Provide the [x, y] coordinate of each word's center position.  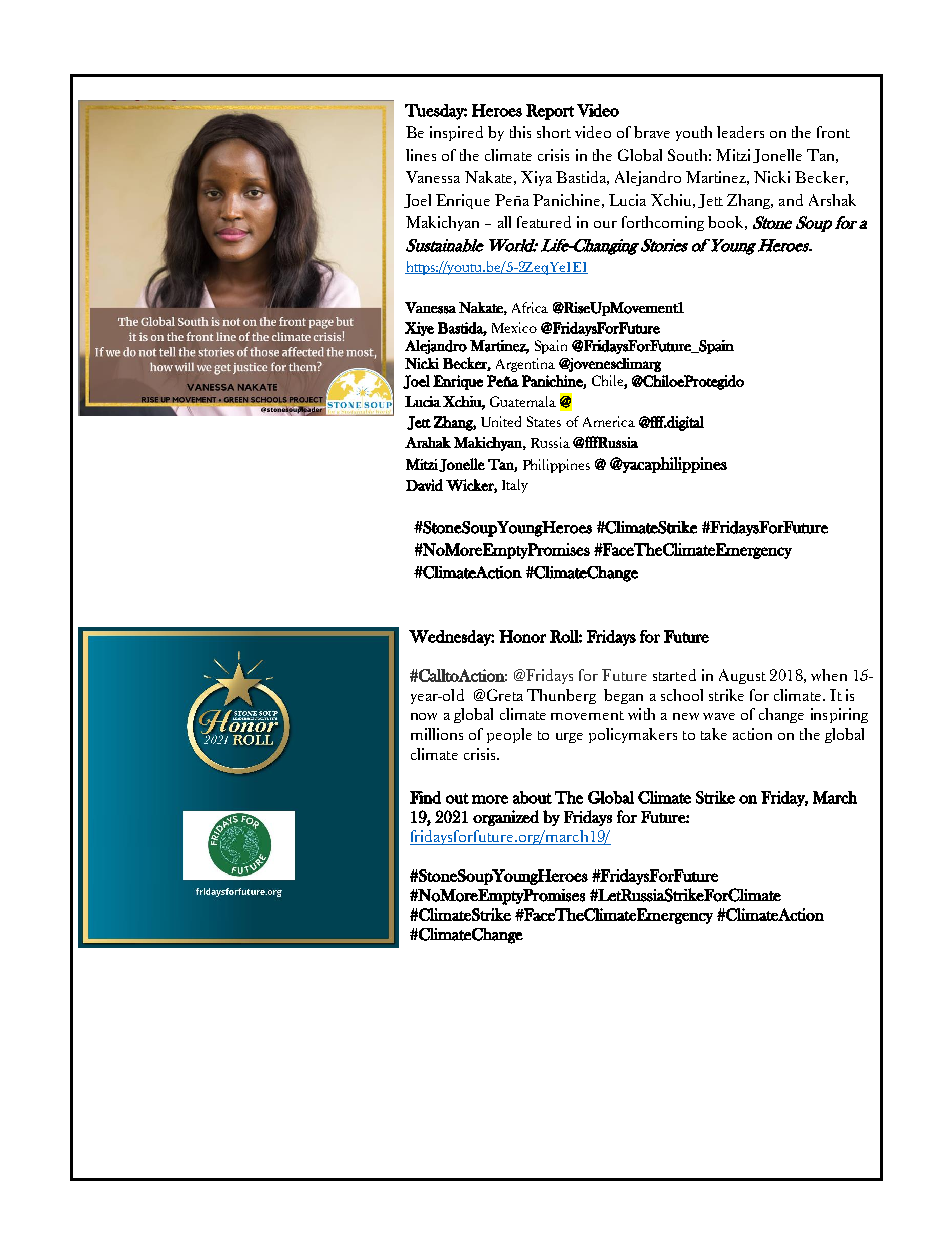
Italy [515, 486]
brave [652, 132]
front [833, 132]
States [544, 421]
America [609, 421]
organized [506, 818]
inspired [456, 133]
